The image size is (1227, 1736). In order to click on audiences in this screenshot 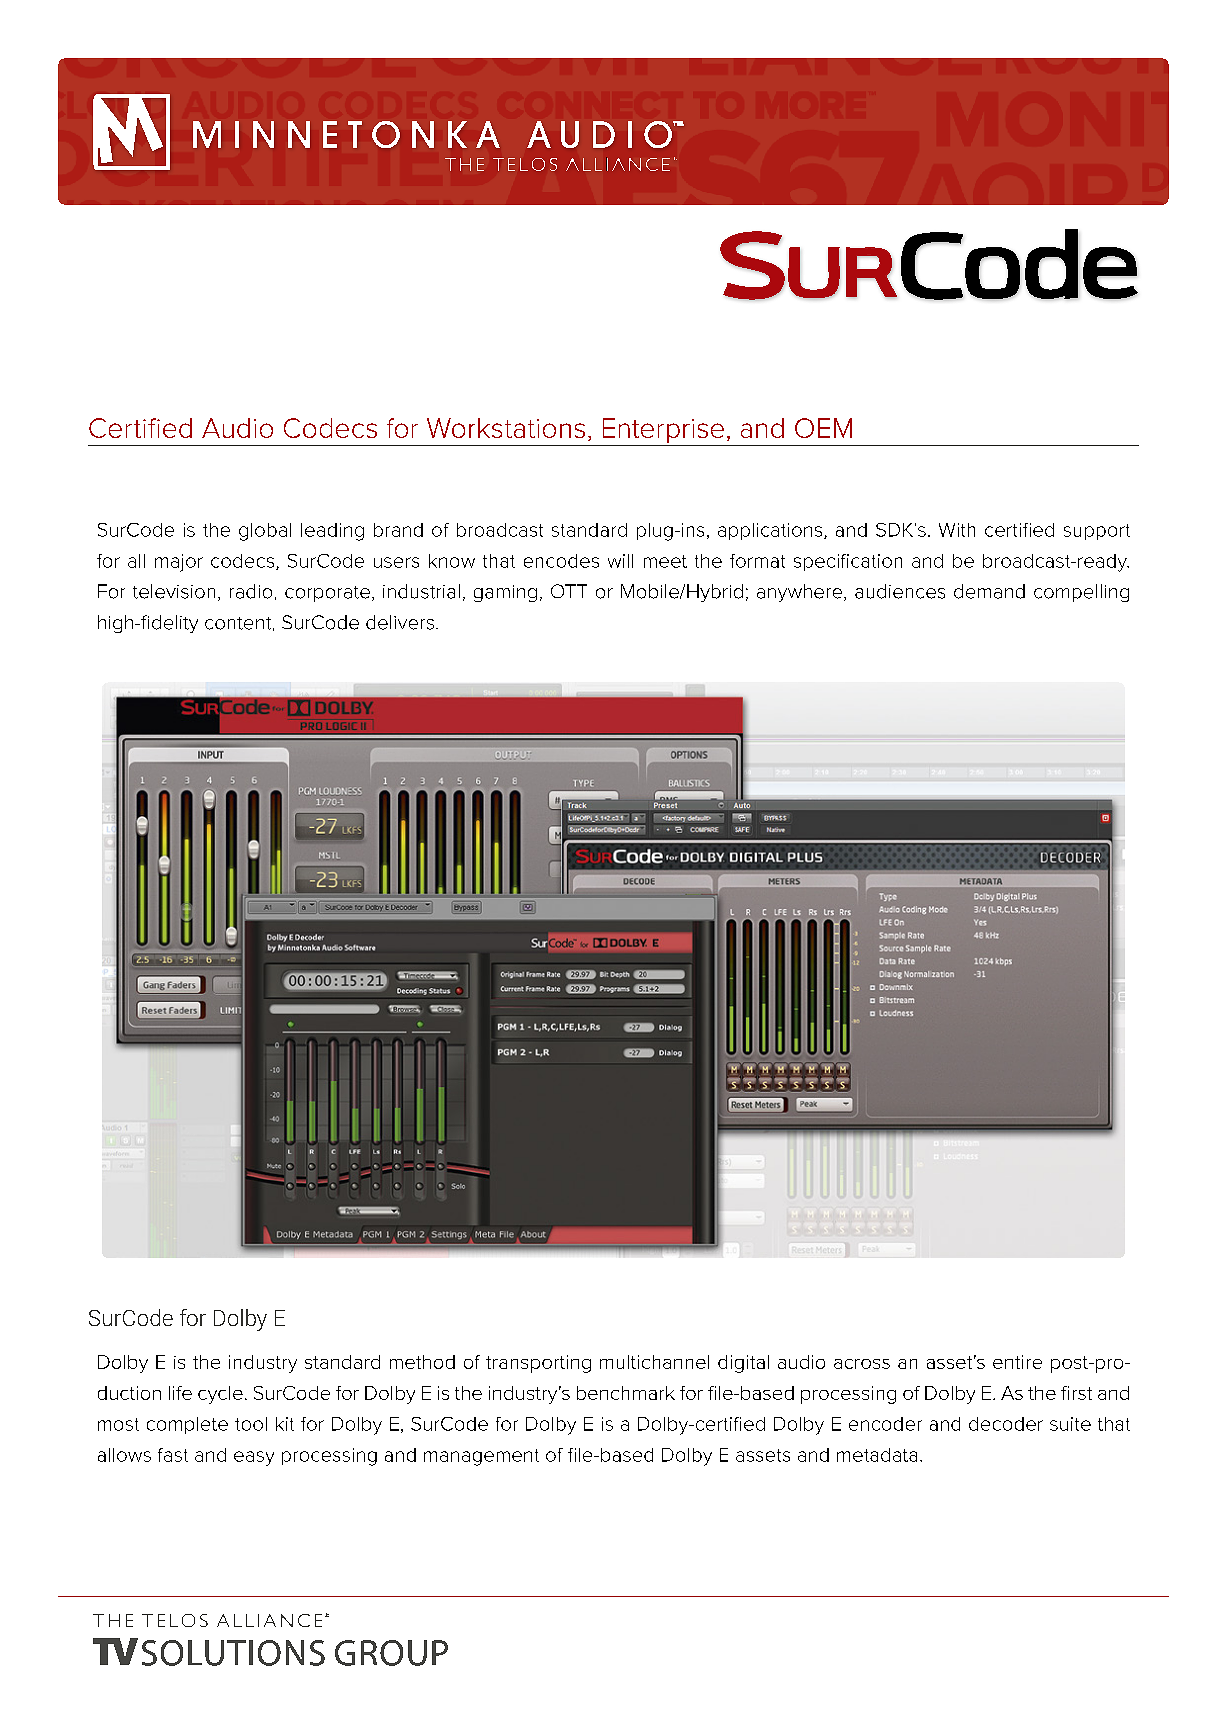, I will do `click(900, 591)`.
